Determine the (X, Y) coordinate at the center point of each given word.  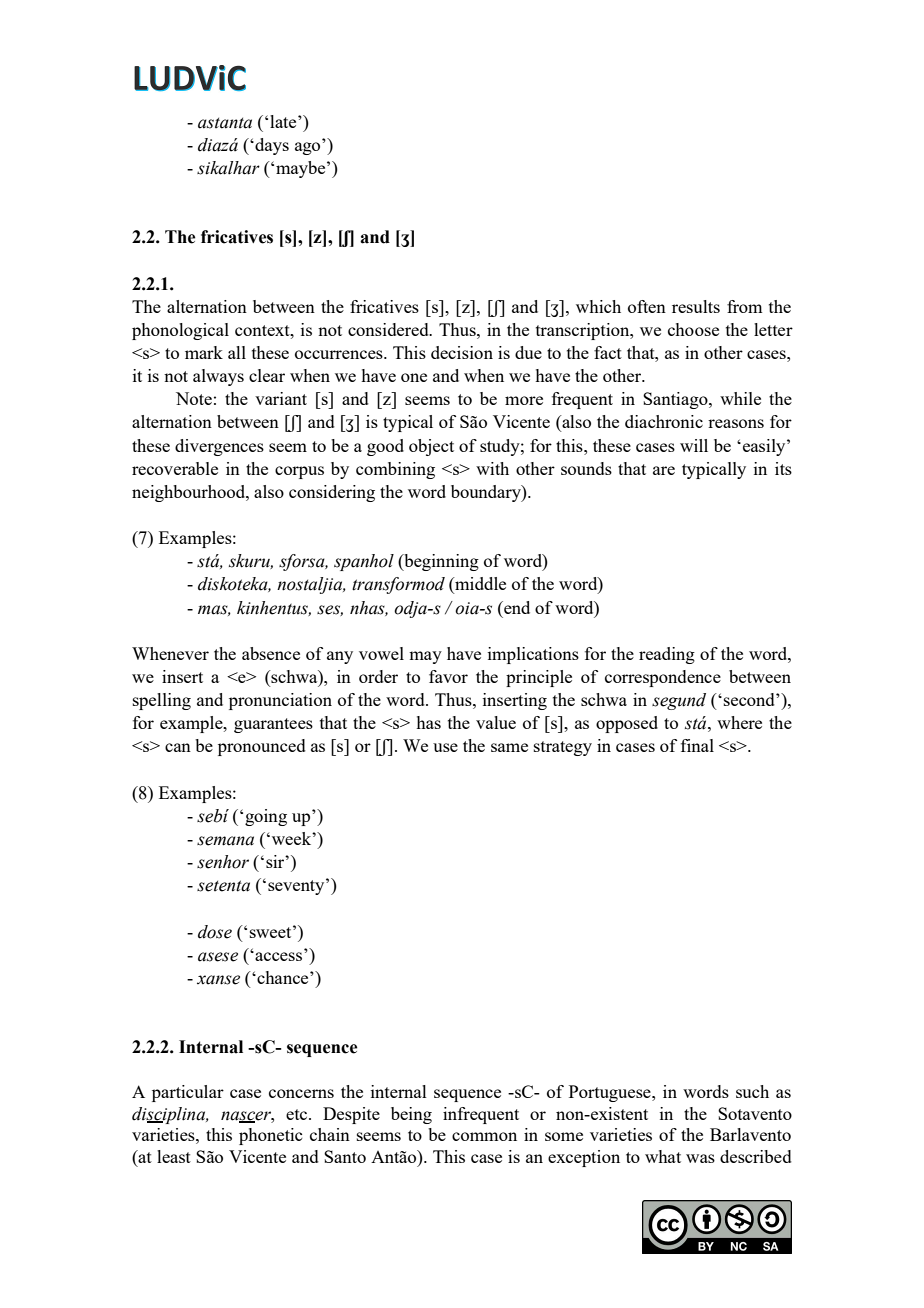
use (445, 747)
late (284, 121)
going (266, 817)
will (694, 445)
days (271, 146)
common (484, 1136)
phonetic (270, 1136)
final (697, 745)
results (696, 306)
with (492, 468)
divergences (219, 447)
